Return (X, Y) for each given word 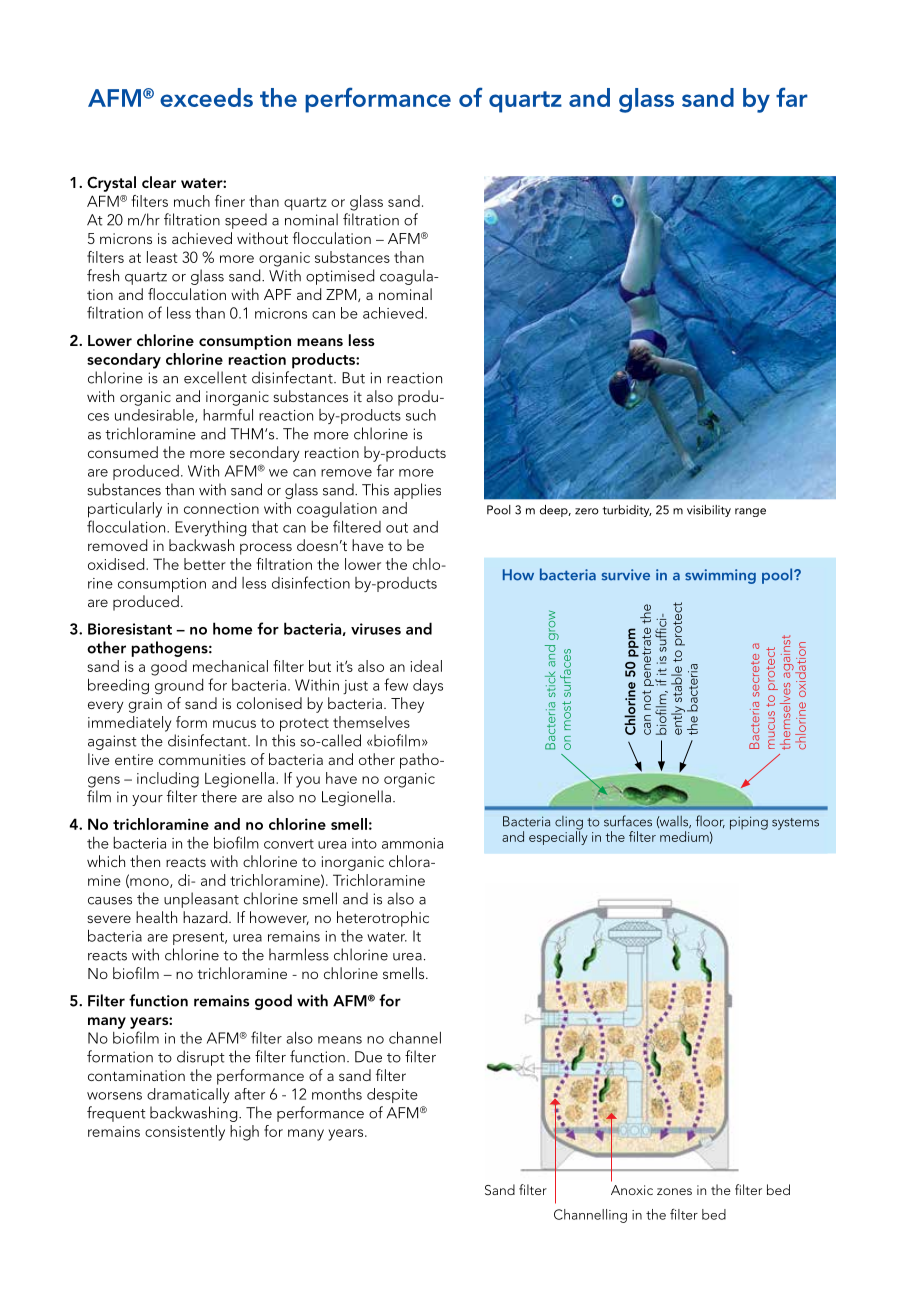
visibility (709, 511)
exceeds (206, 97)
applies (417, 491)
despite (392, 1095)
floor (710, 821)
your (147, 800)
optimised (340, 277)
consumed (123, 452)
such (421, 415)
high (244, 1133)
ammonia (412, 843)
